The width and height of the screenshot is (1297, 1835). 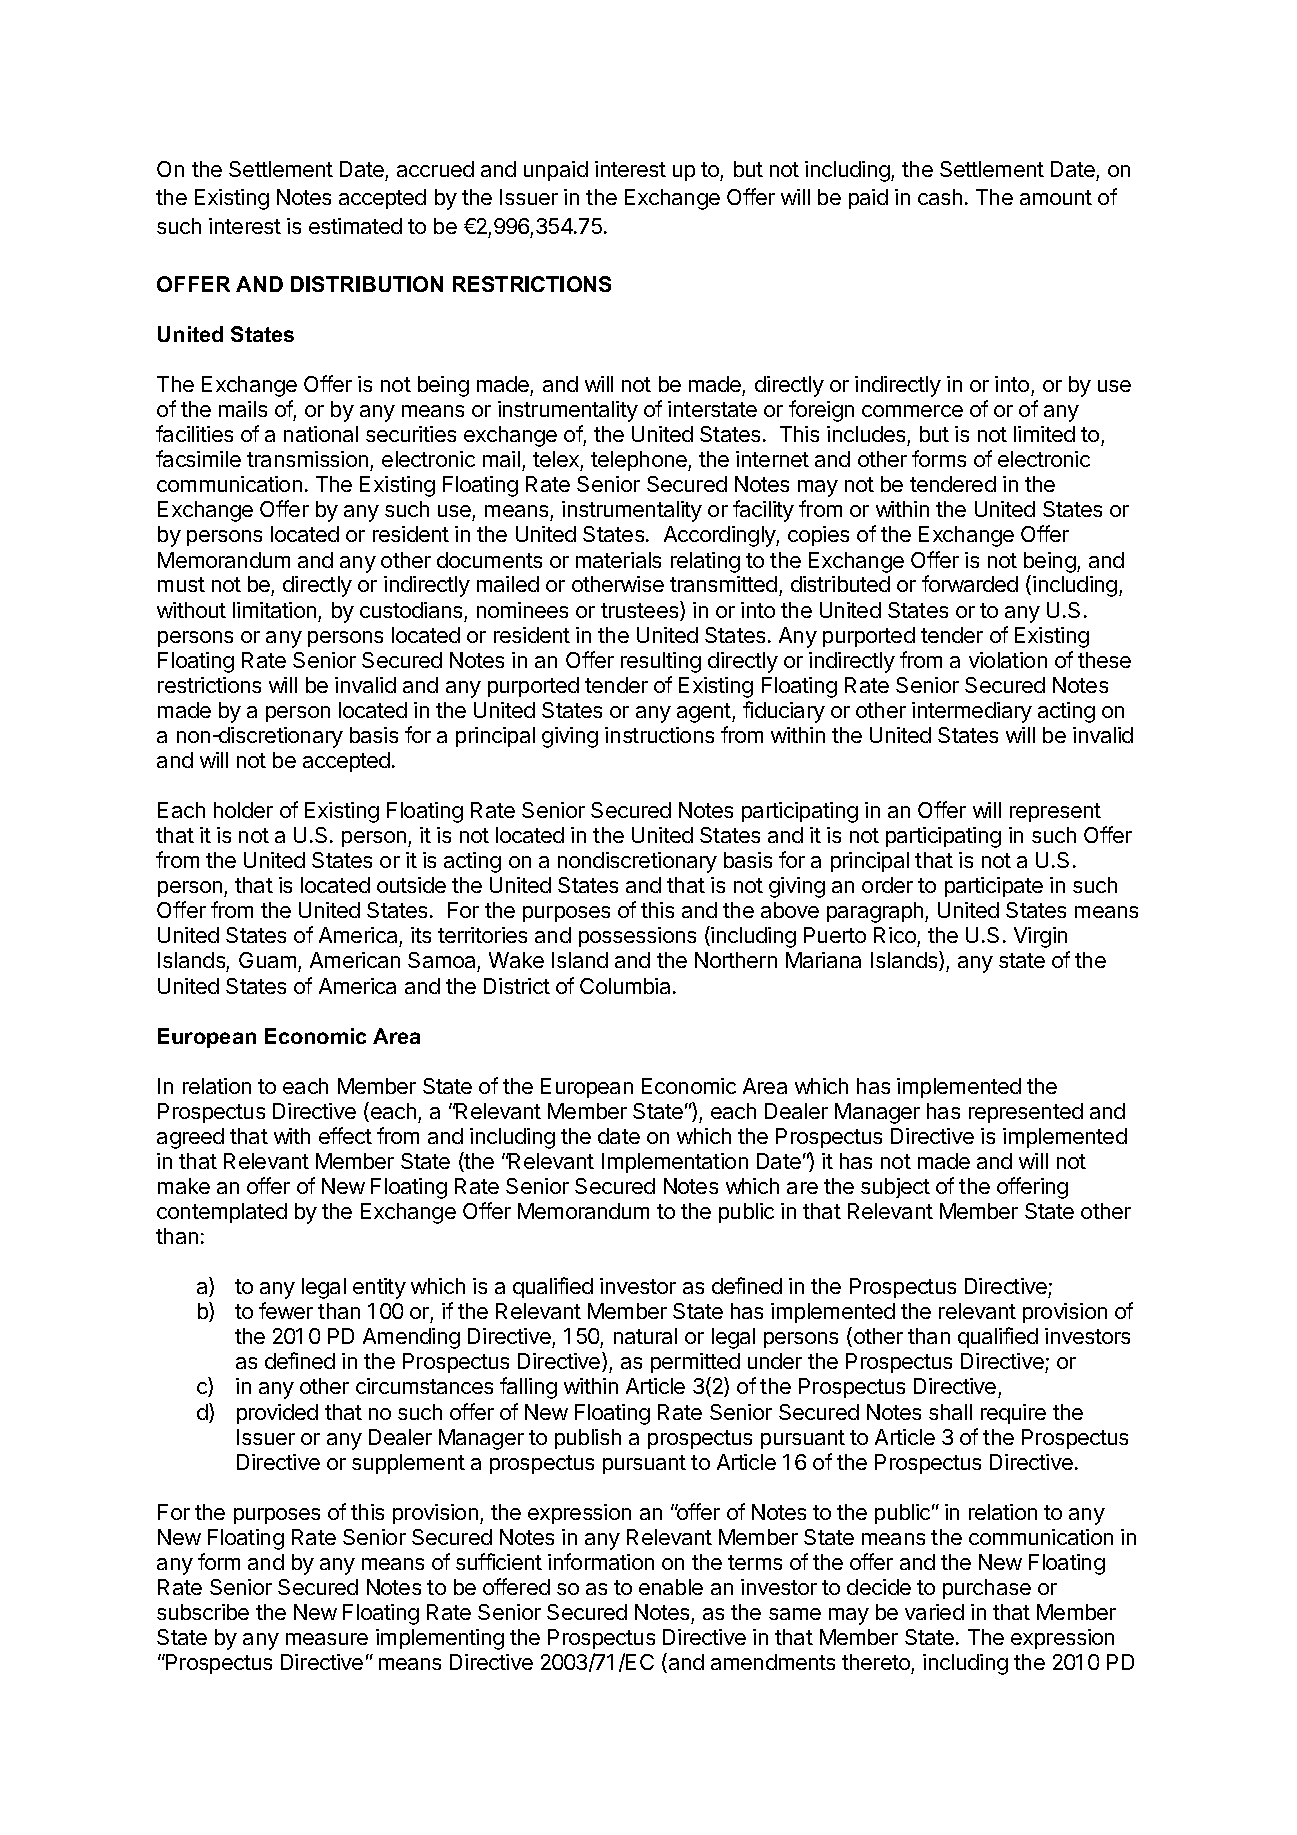 What do you see at coordinates (940, 197) in the screenshot?
I see `cash` at bounding box center [940, 197].
